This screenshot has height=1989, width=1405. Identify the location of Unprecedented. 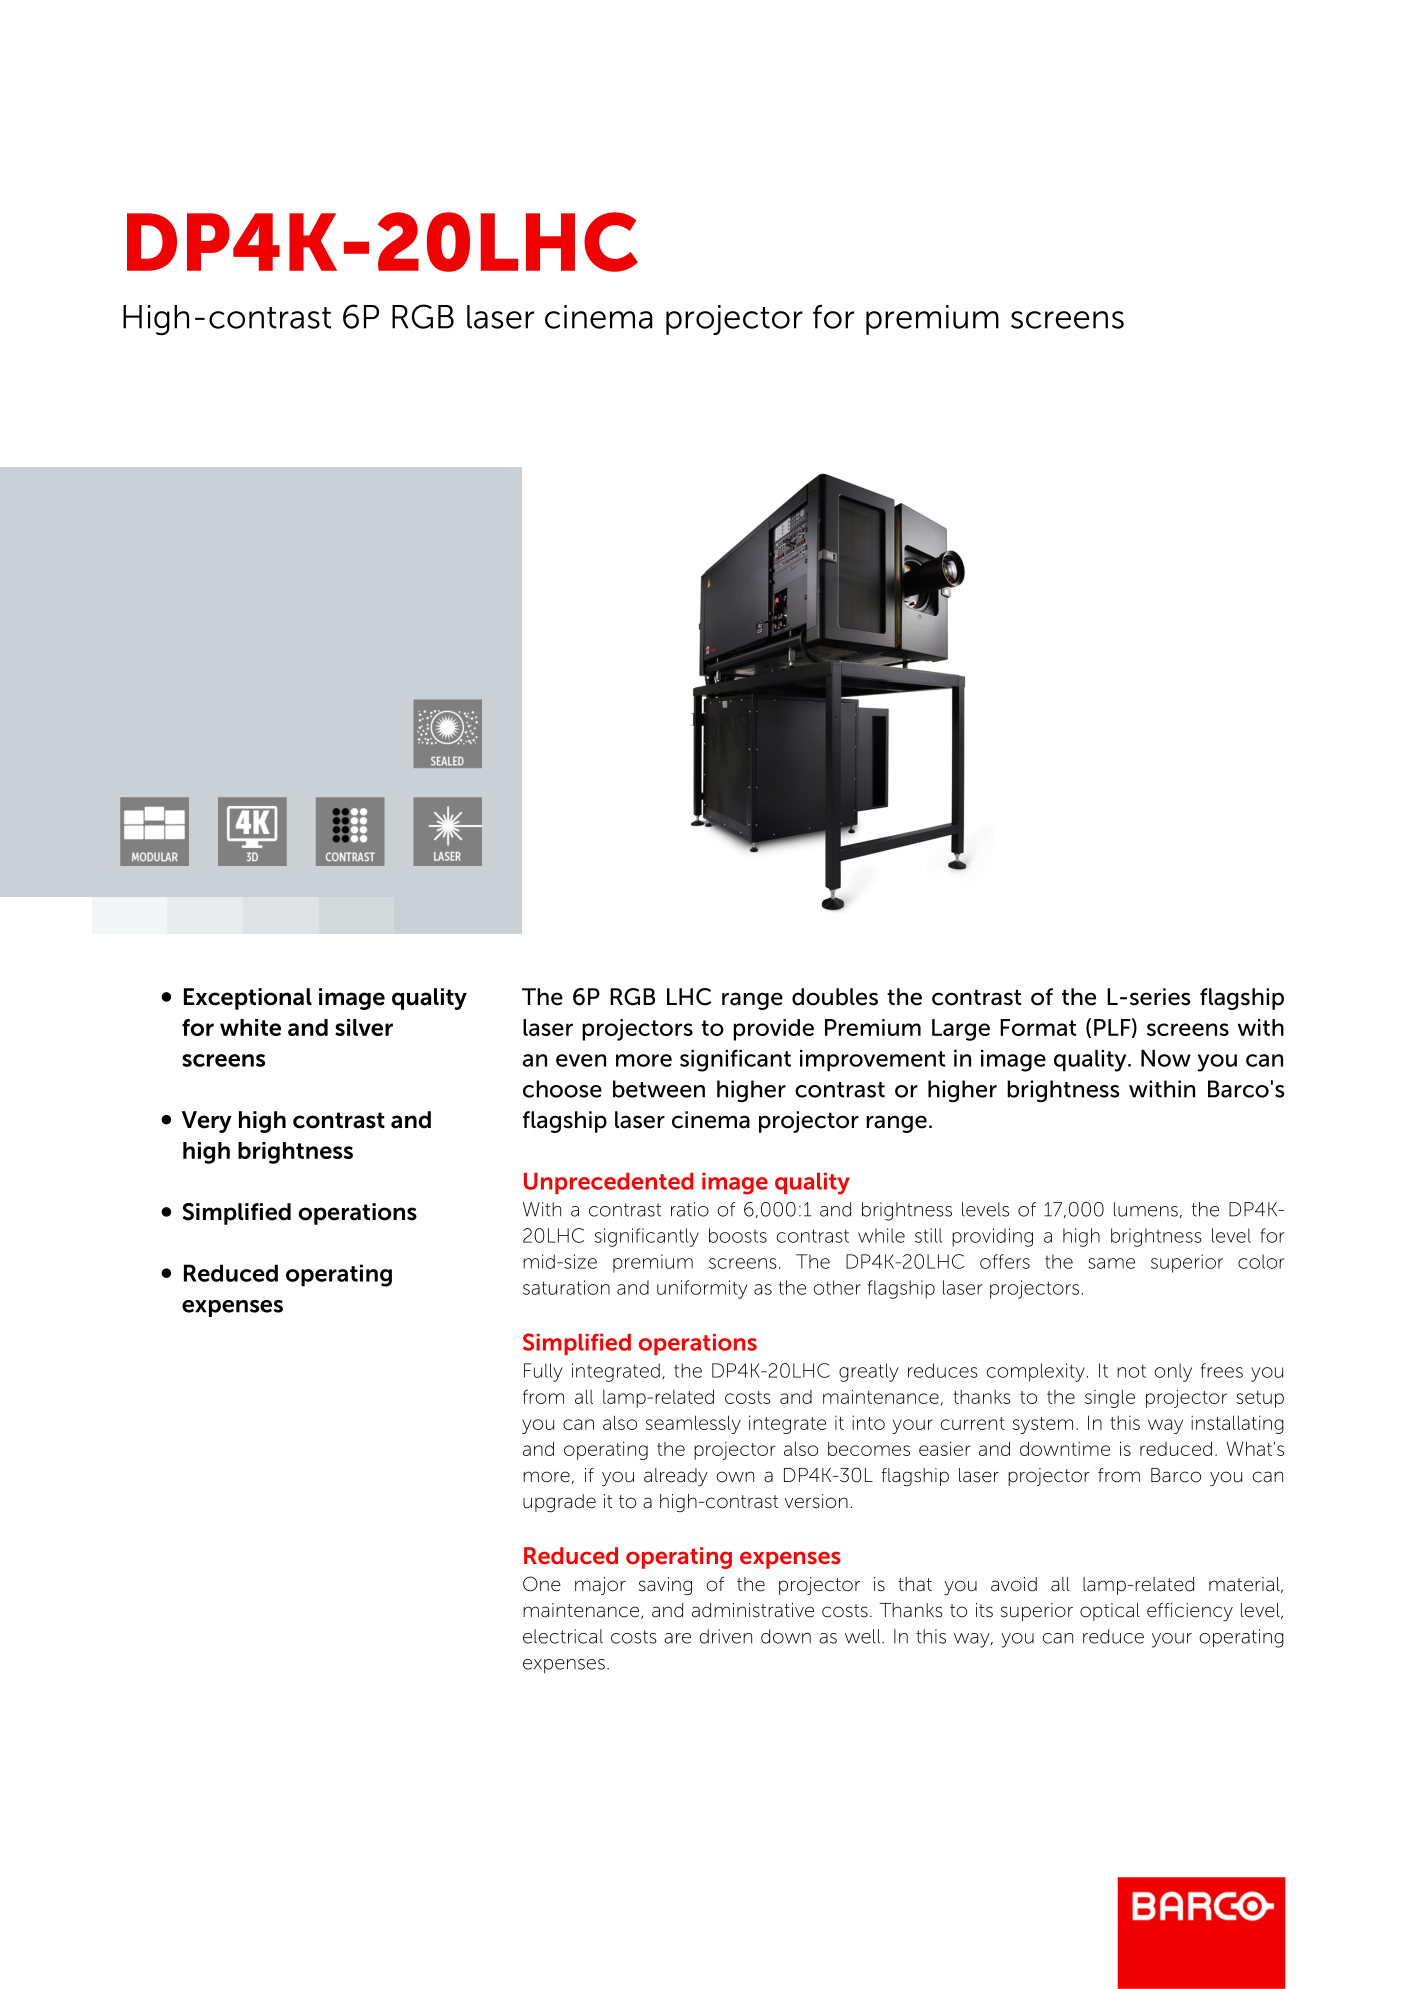
(608, 1183).
